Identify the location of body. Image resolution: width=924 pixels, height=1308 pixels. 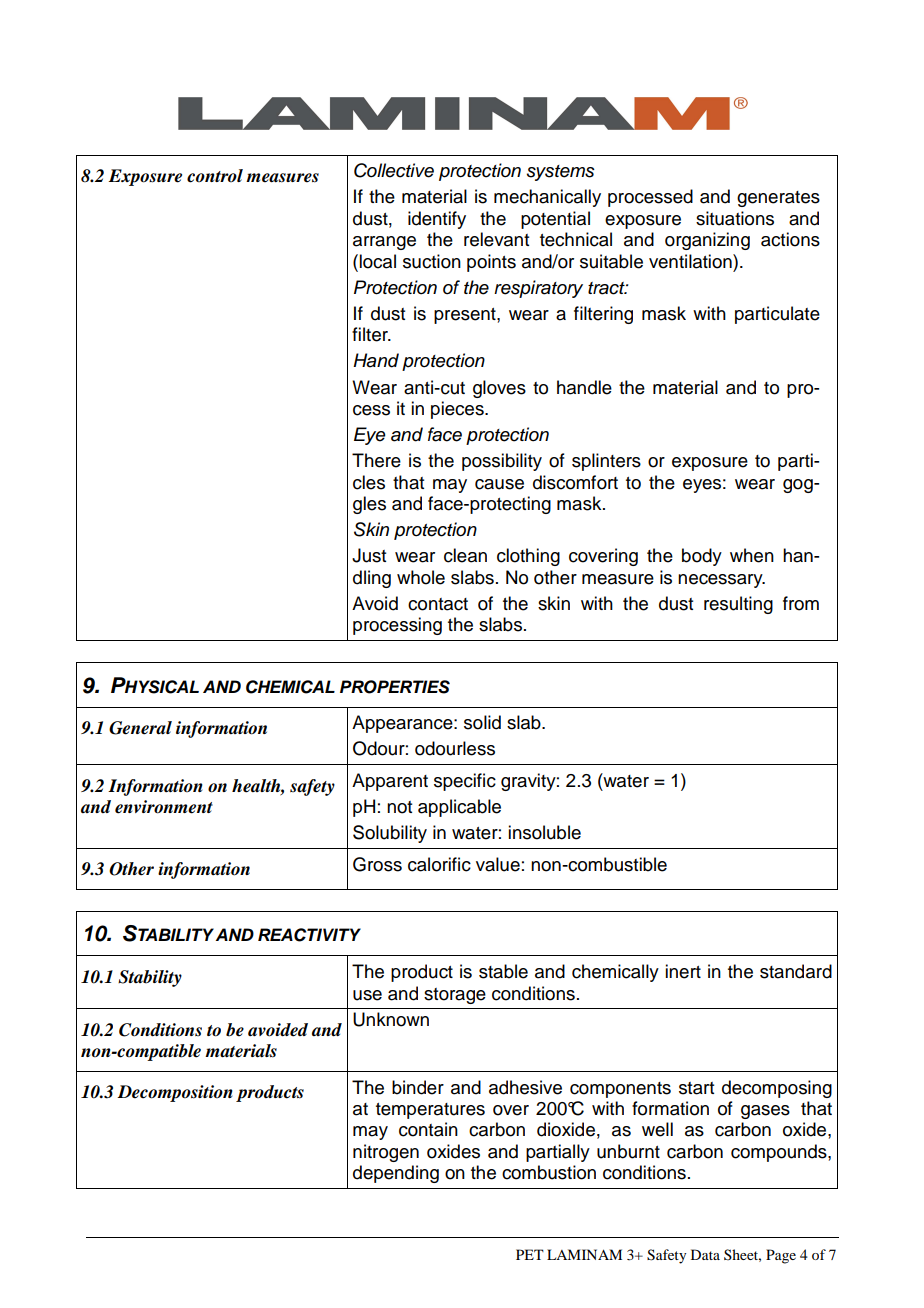
(702, 557).
